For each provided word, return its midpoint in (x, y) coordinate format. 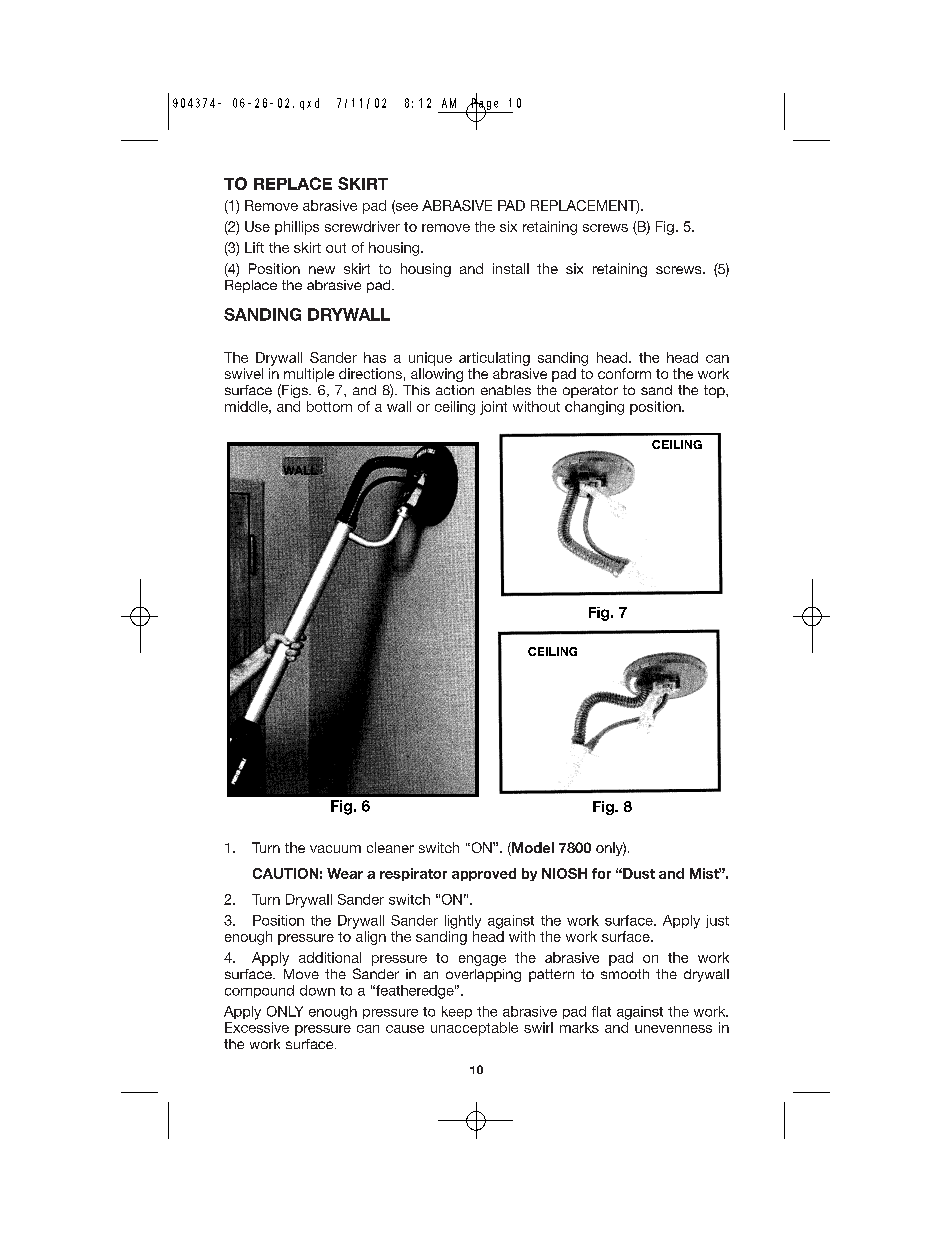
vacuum (335, 849)
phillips (297, 228)
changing (594, 408)
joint (493, 408)
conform (624, 373)
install (511, 268)
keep (457, 1012)
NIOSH (564, 873)
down (317, 990)
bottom (329, 406)
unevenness (673, 1029)
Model (532, 849)
